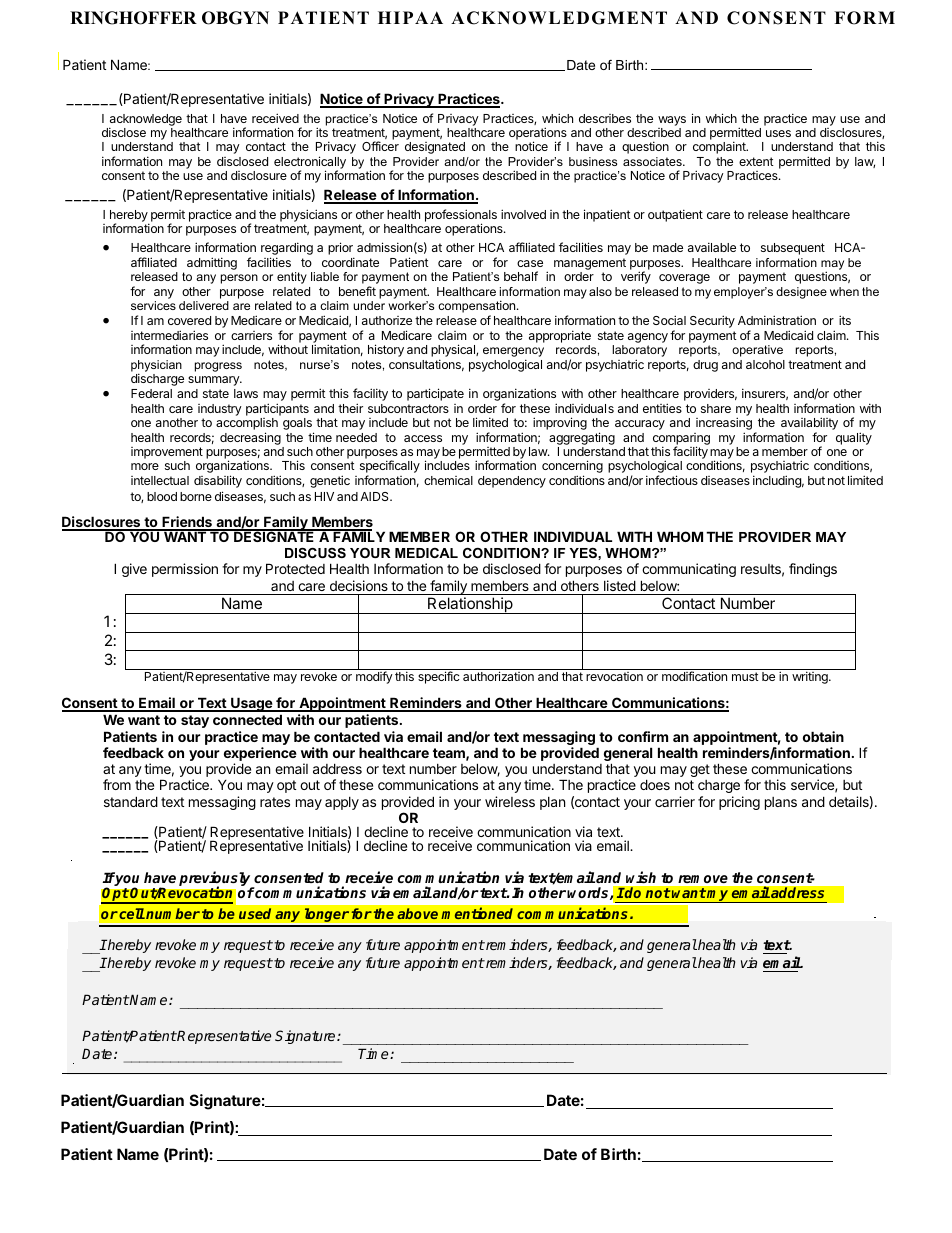 The image size is (952, 1233). Describe the element at coordinates (251, 704) in the screenshot. I see `Usage` at that location.
